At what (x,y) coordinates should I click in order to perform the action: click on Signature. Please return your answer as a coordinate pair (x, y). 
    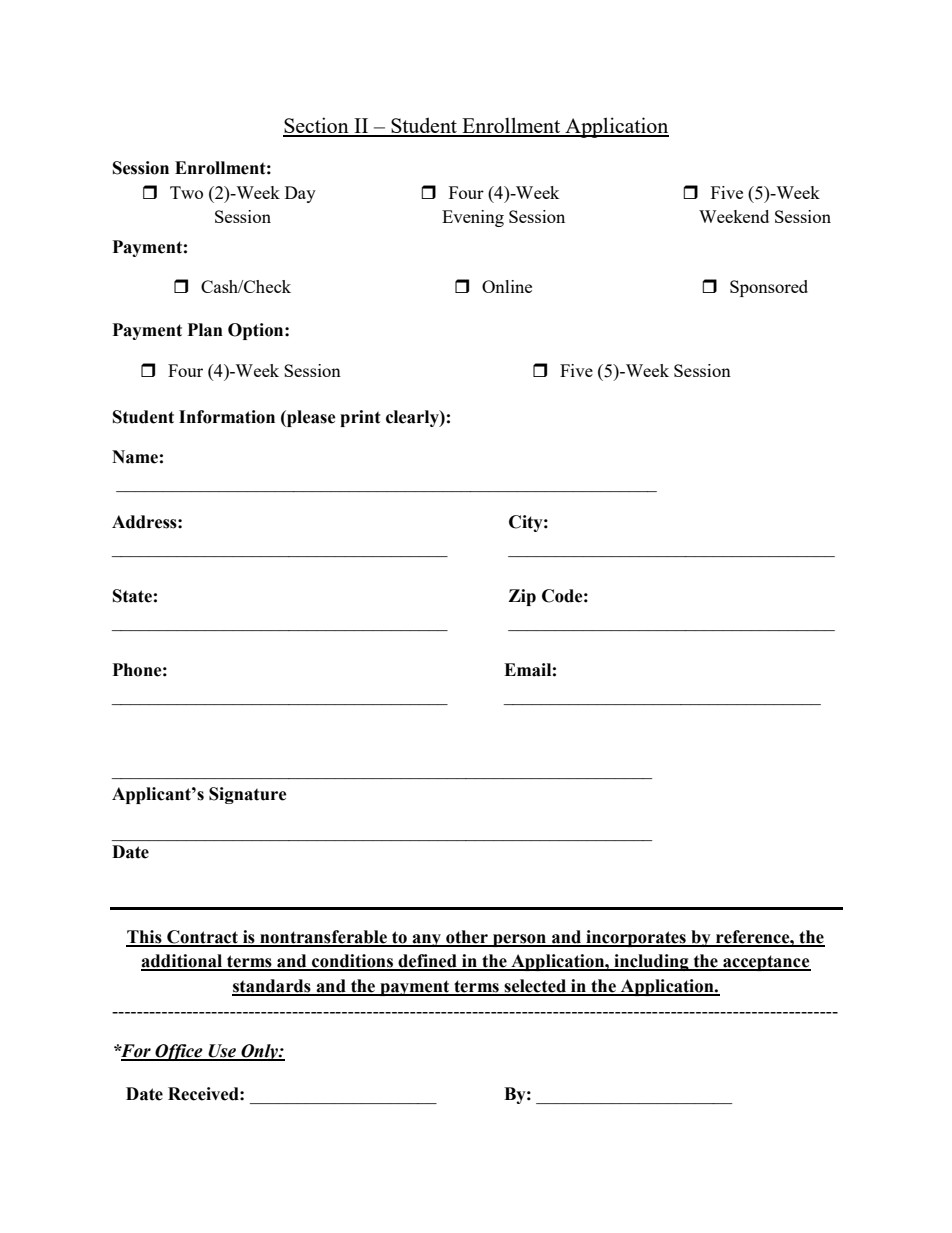
    Looking at the image, I should click on (248, 795).
